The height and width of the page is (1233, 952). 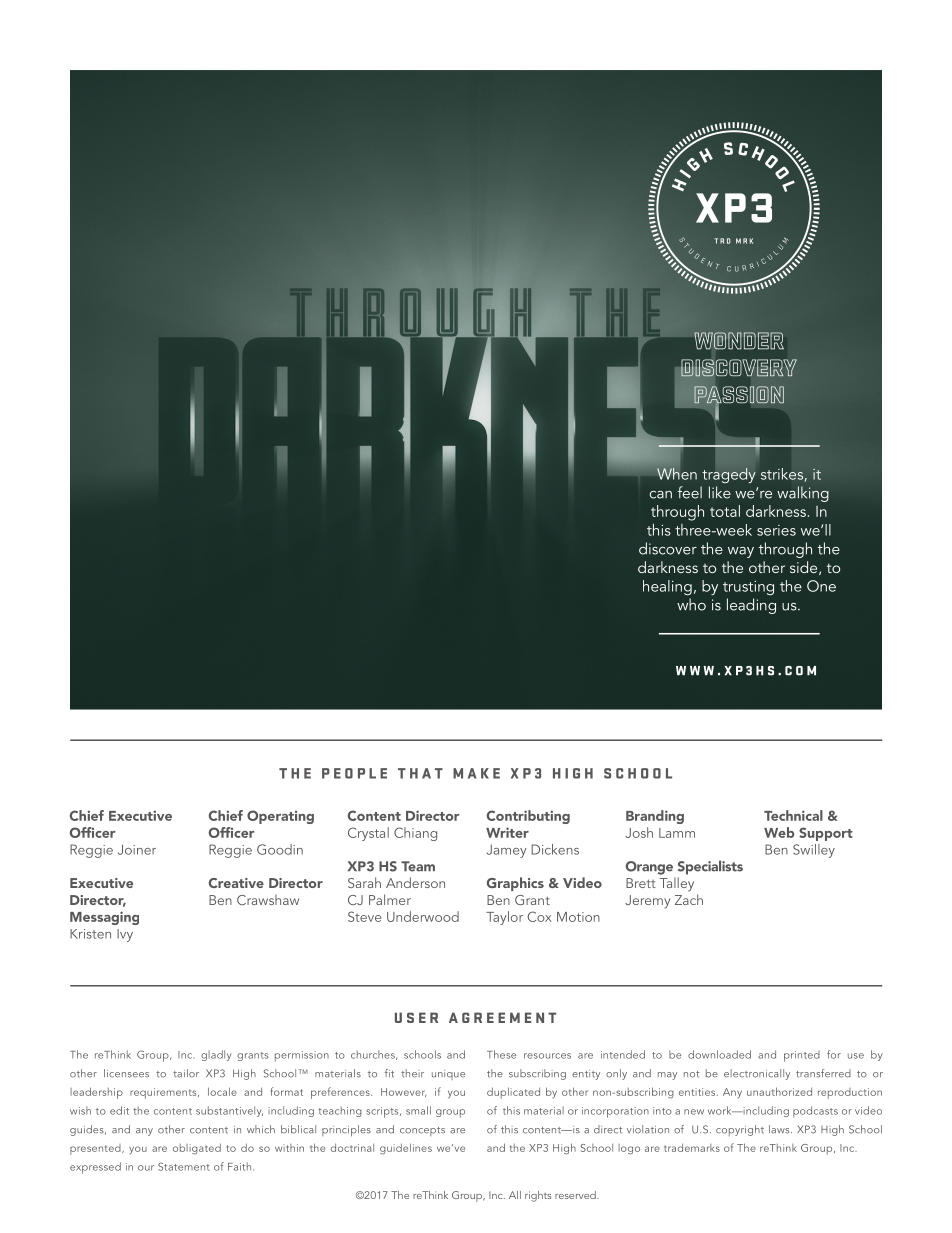 What do you see at coordinates (184, 1166) in the page?
I see `Statement` at bounding box center [184, 1166].
